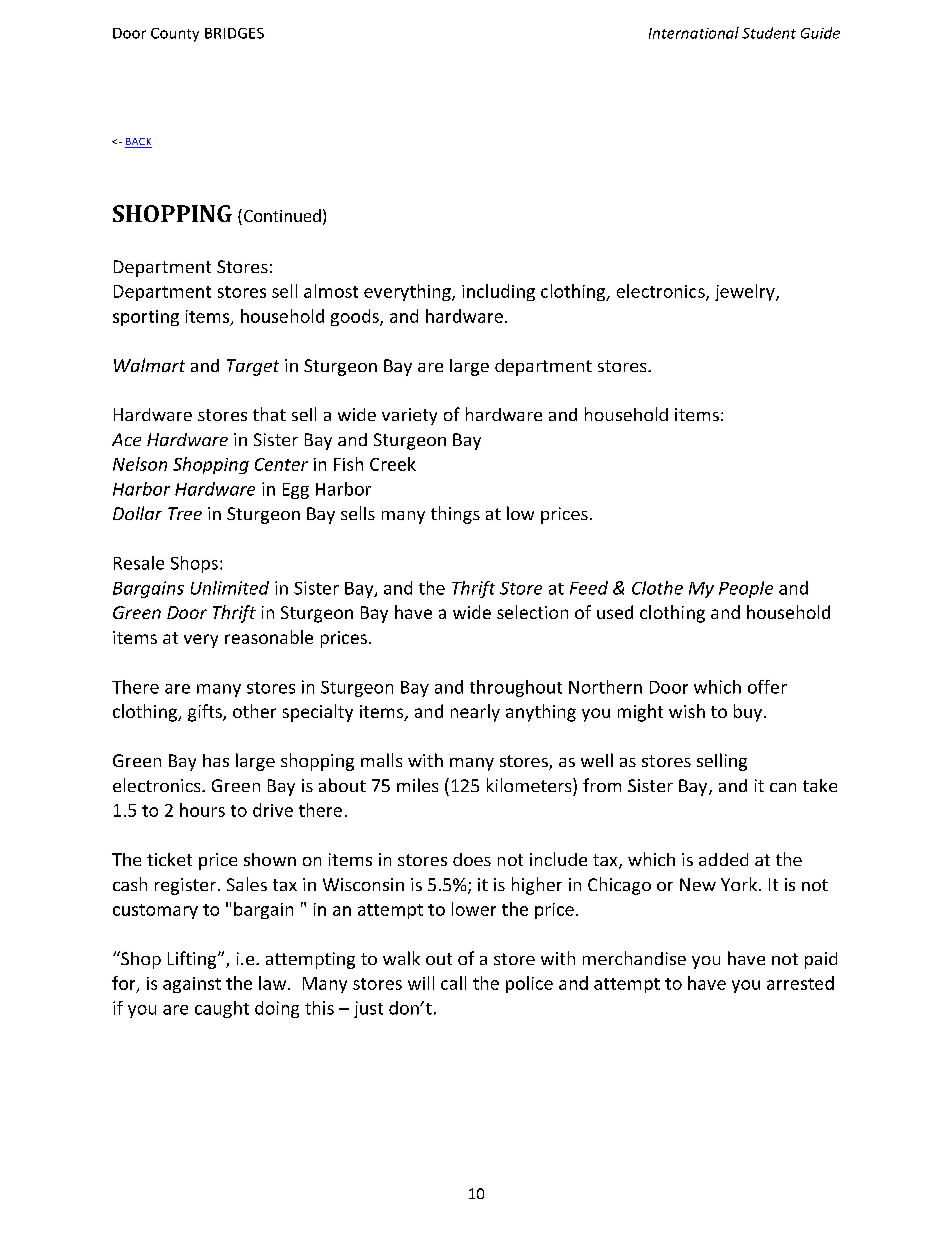 Image resolution: width=952 pixels, height=1233 pixels. Describe the element at coordinates (694, 33) in the document. I see `International` at that location.
